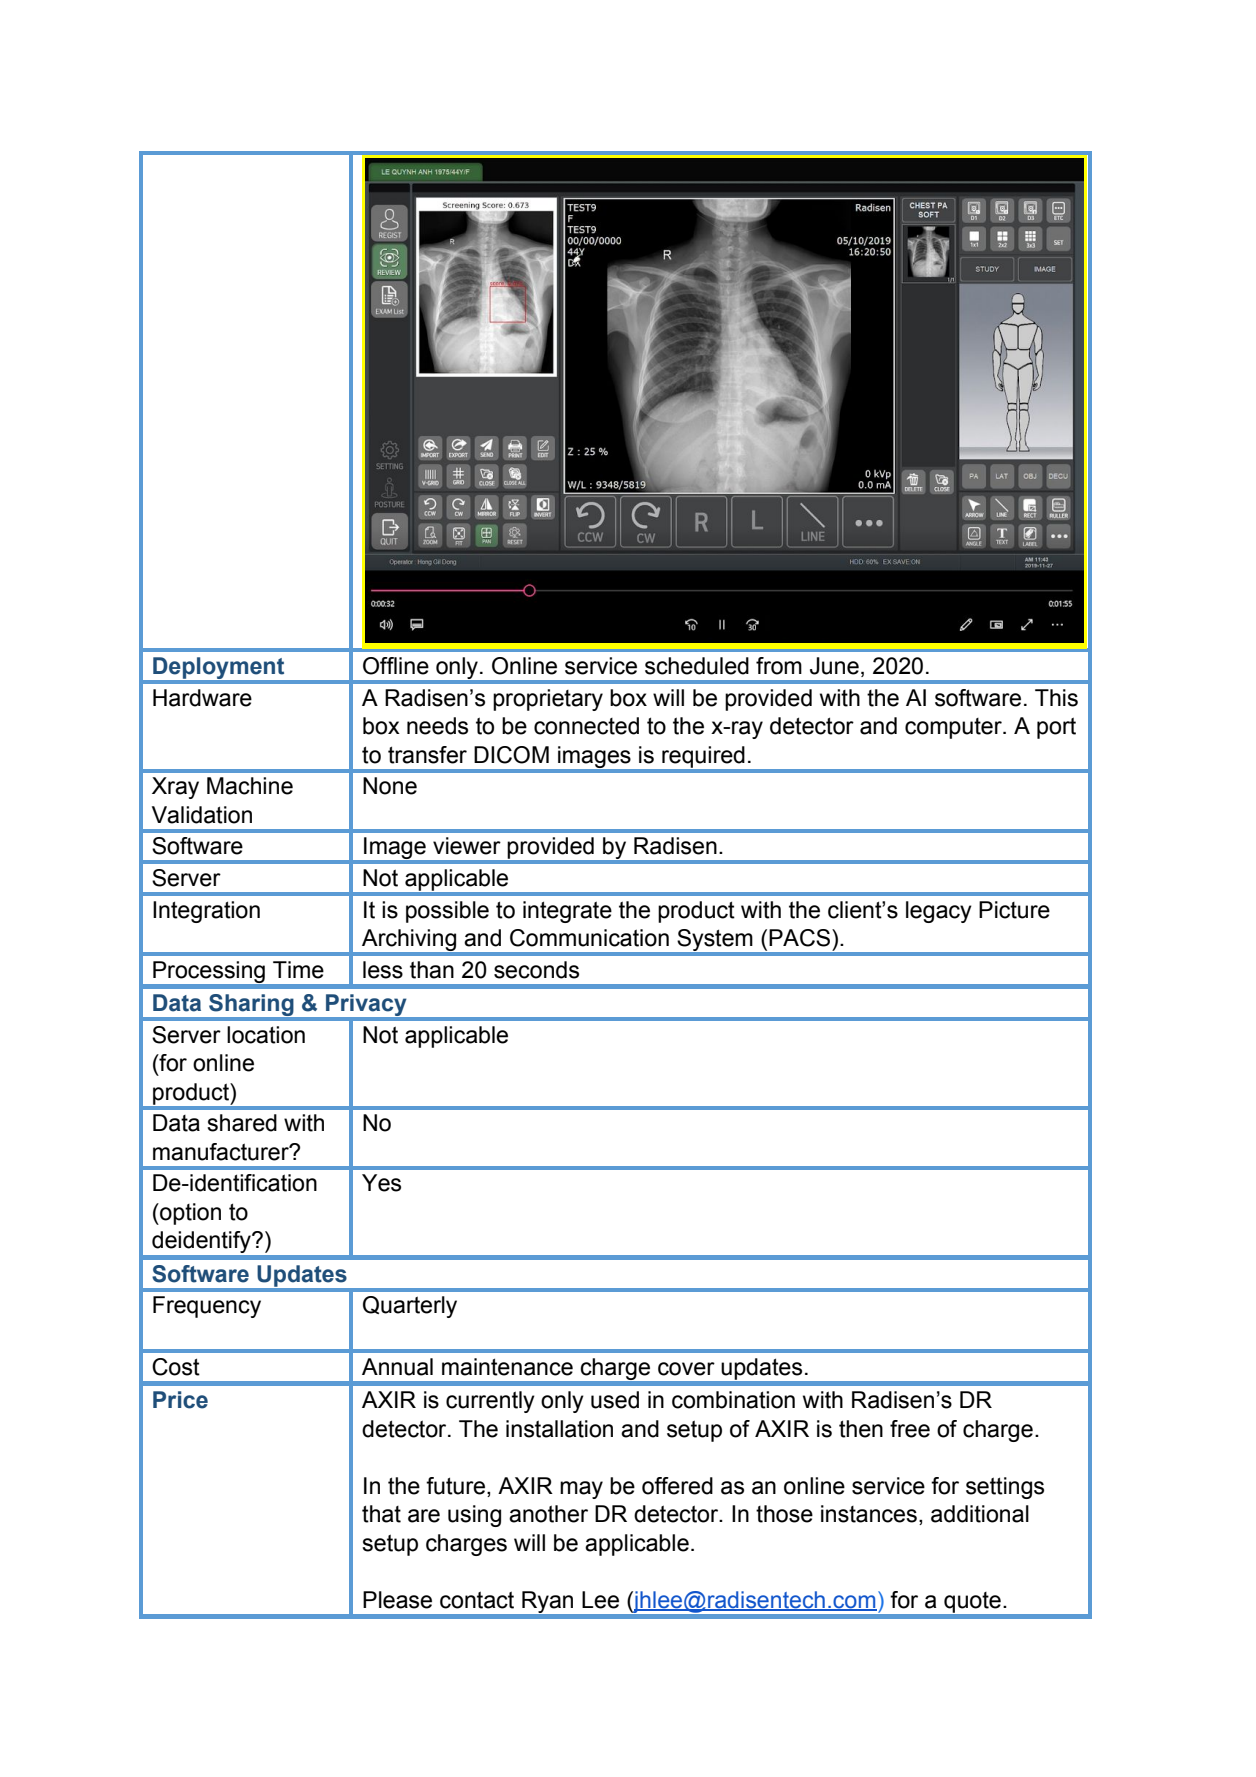 The width and height of the screenshot is (1256, 1777). What do you see at coordinates (548, 1514) in the screenshot?
I see `another` at bounding box center [548, 1514].
